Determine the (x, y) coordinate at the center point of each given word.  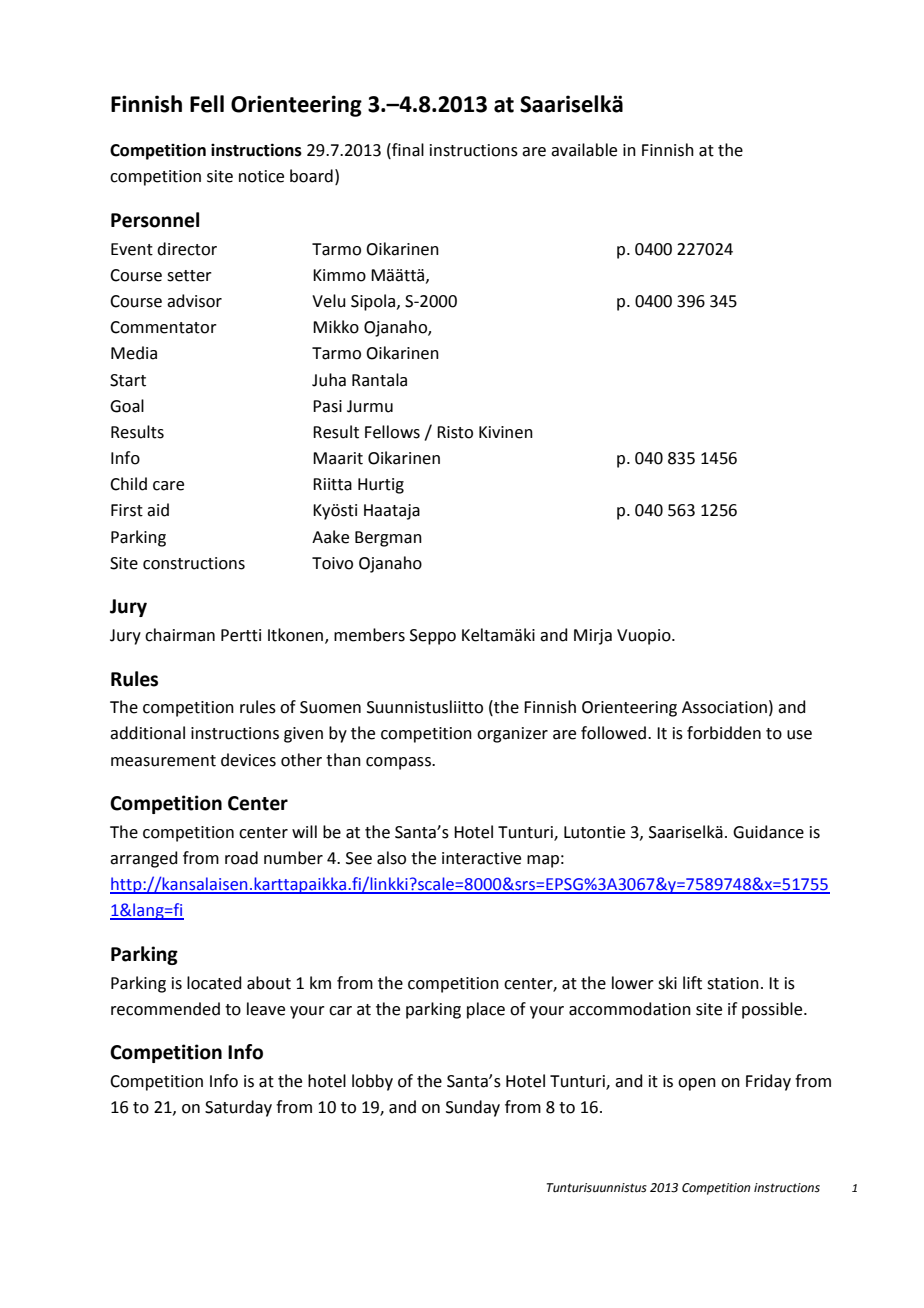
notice (261, 176)
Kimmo (339, 275)
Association (724, 707)
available (584, 150)
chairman (180, 635)
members (369, 635)
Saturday (238, 1108)
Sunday (473, 1108)
